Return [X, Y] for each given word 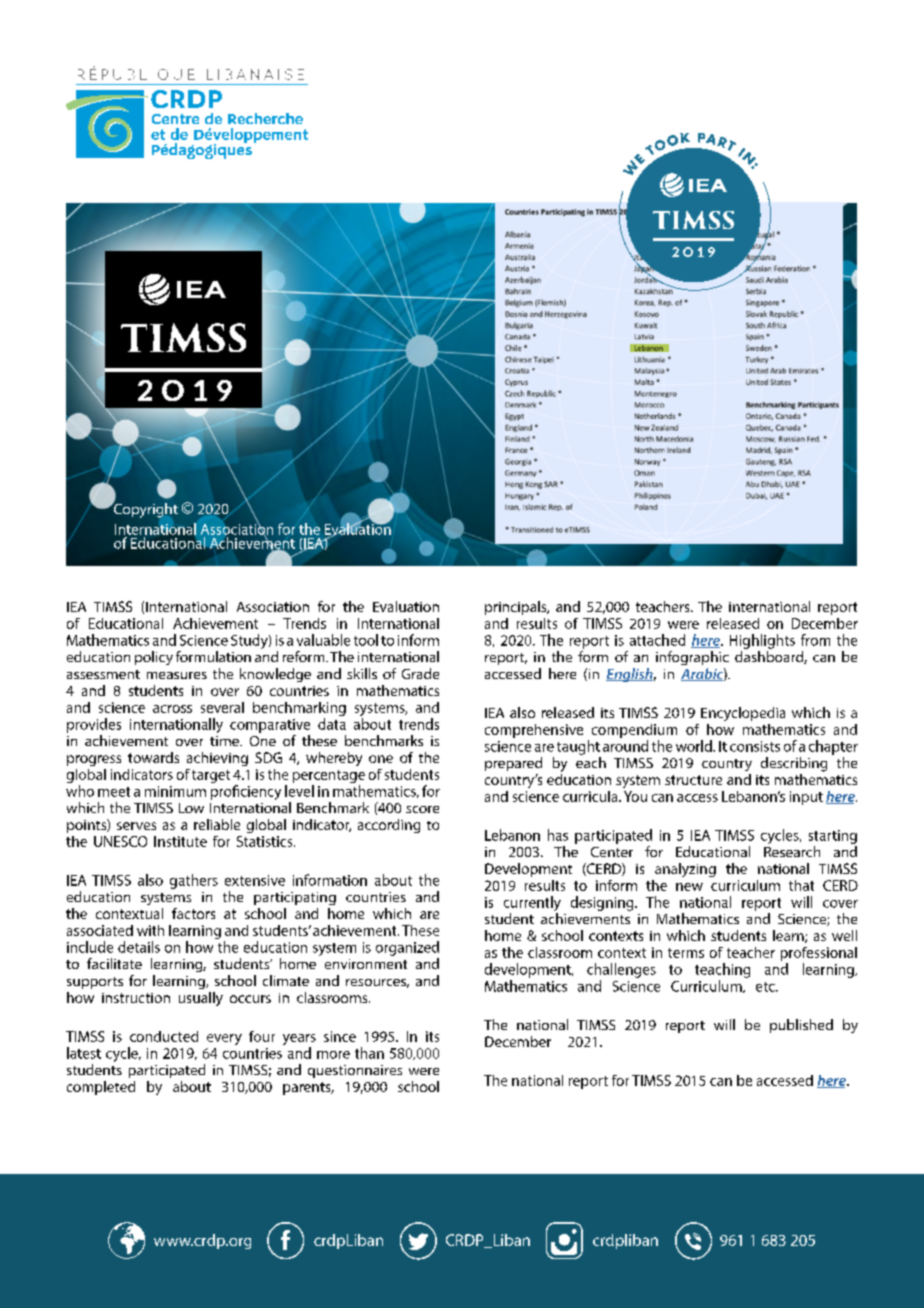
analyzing [685, 870]
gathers [194, 881]
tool [366, 640]
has [558, 835]
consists [755, 746]
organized [407, 948]
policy [154, 658]
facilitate [114, 963]
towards [153, 757]
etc [766, 987]
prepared [513, 764]
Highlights [762, 641]
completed [101, 1088]
